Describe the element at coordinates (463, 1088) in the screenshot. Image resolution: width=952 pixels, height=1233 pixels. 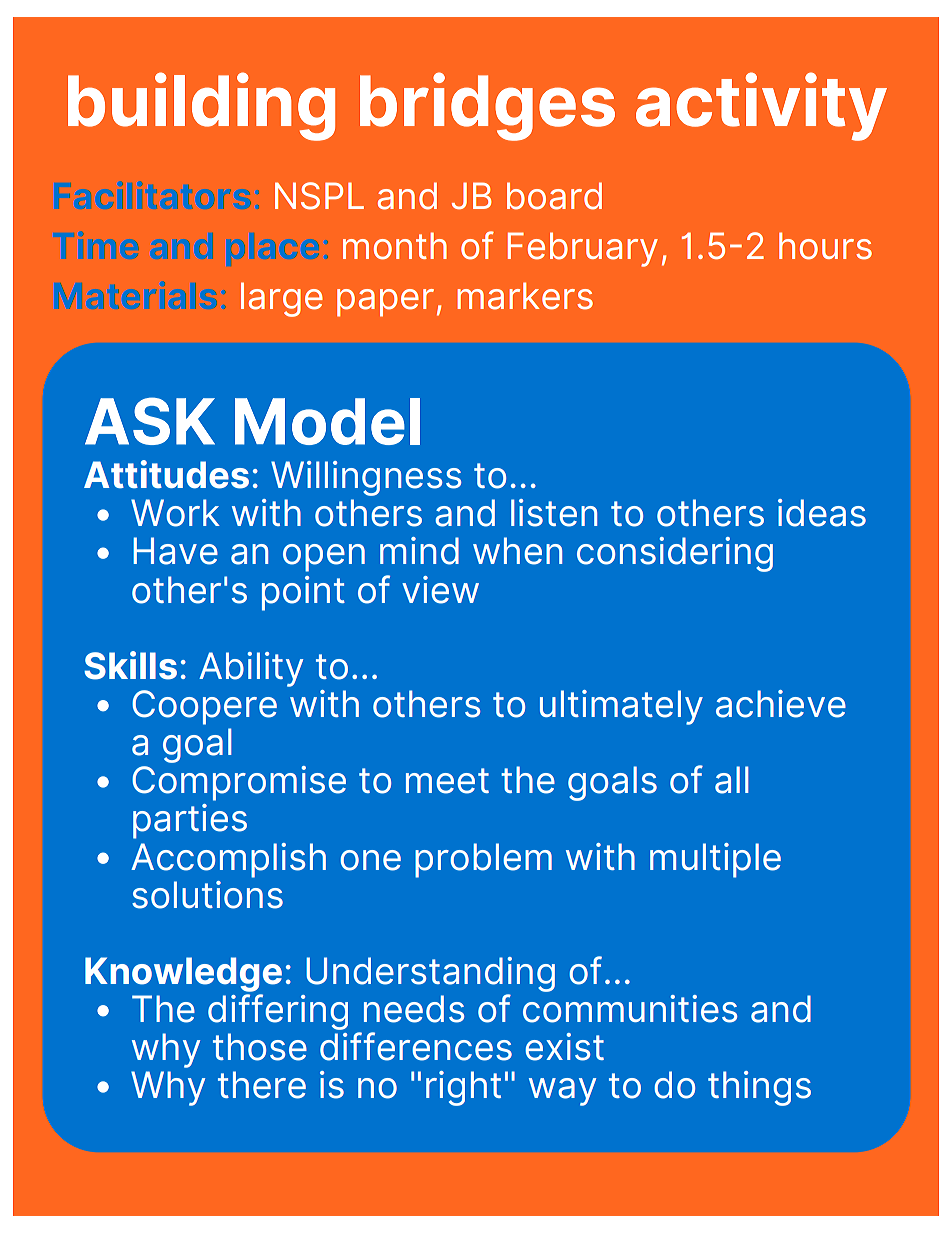
I see `right` at that location.
